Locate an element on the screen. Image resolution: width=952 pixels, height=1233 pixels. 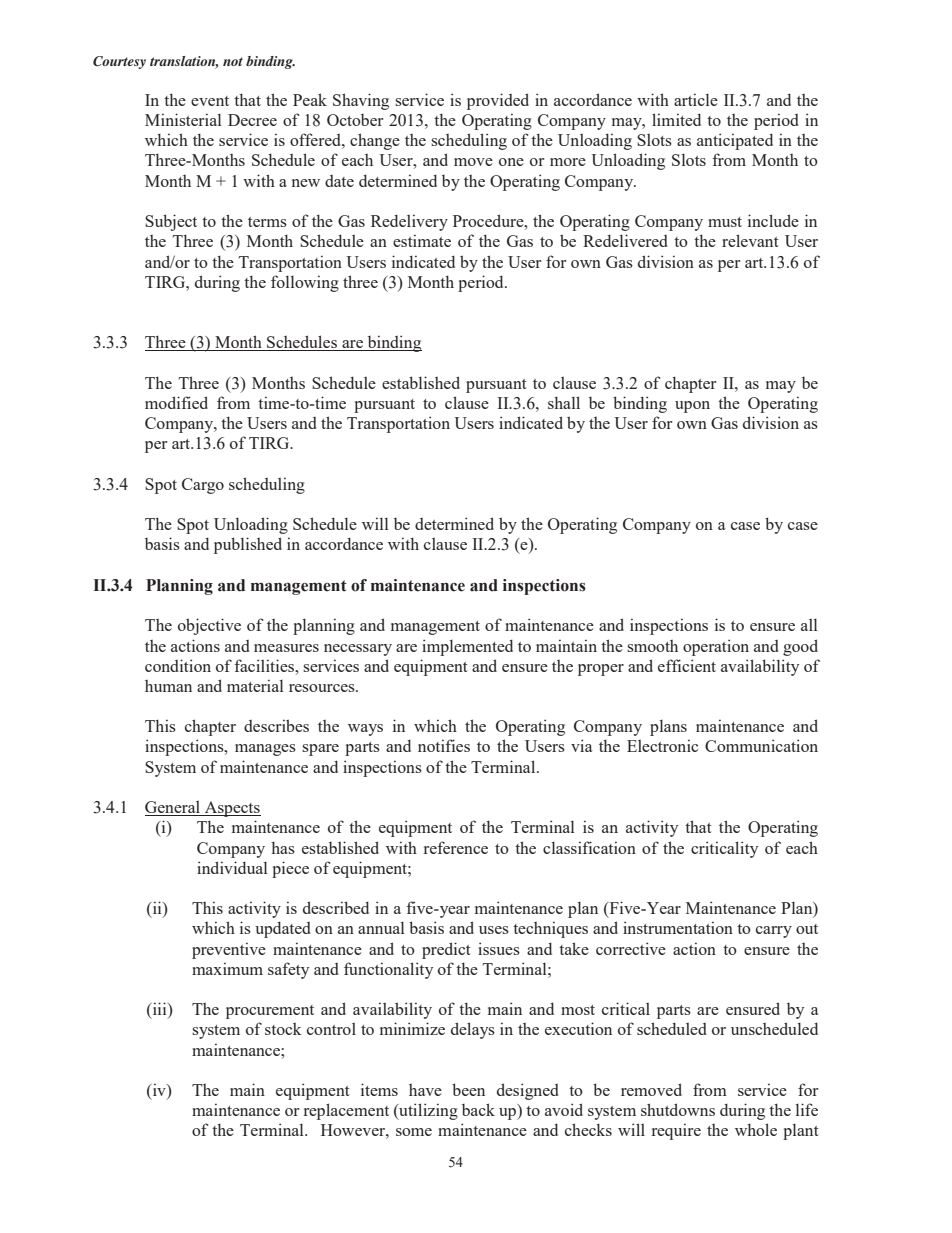
operation is located at coordinates (716, 647).
